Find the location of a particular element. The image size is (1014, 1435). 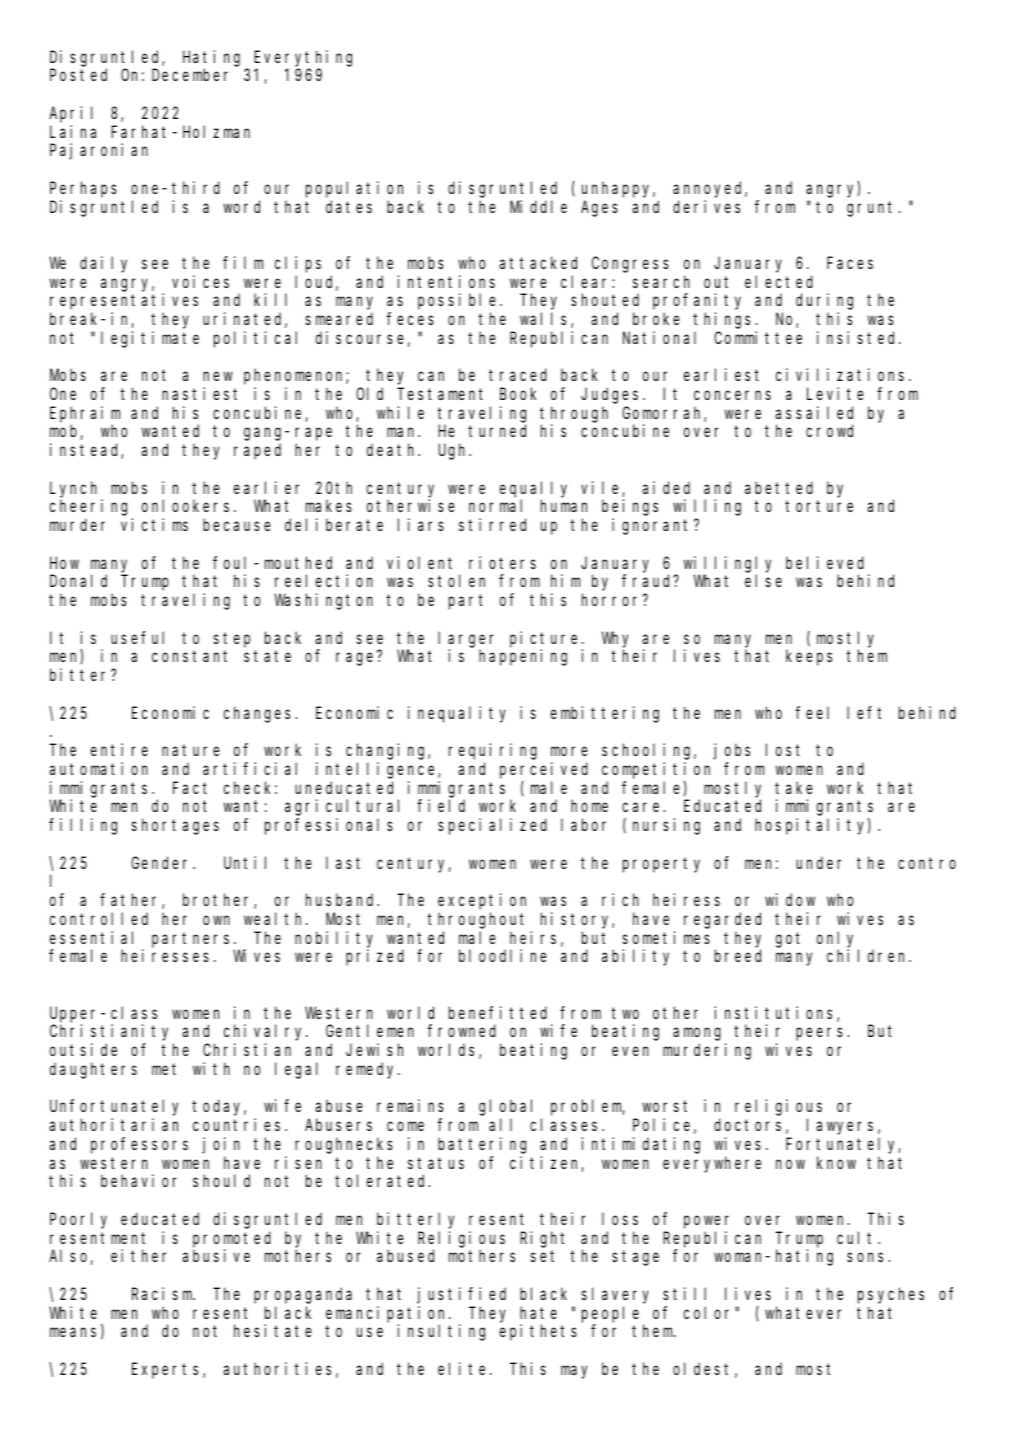

Middle is located at coordinates (538, 206).
